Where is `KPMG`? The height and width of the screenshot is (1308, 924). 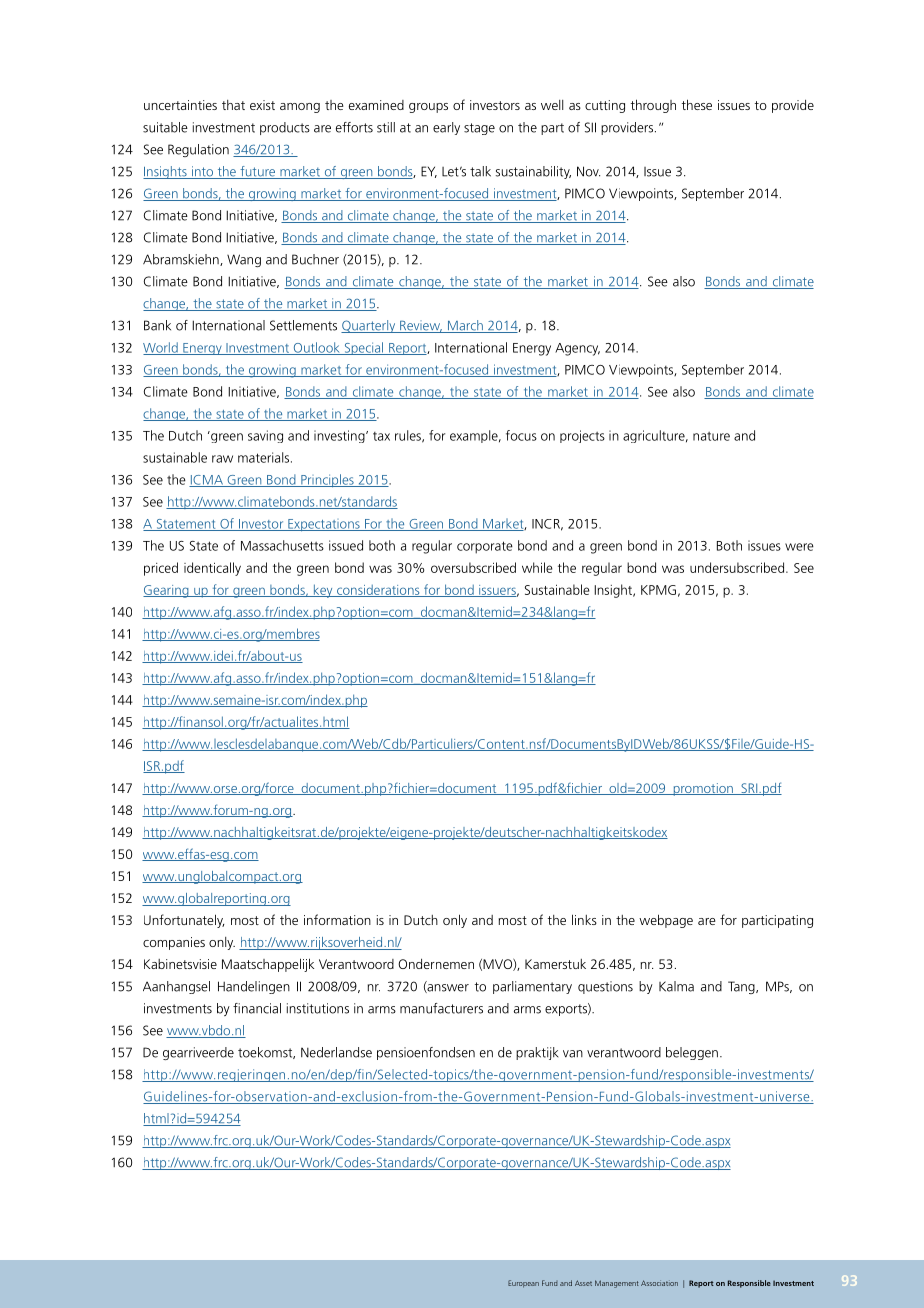
KPMG is located at coordinates (658, 590).
